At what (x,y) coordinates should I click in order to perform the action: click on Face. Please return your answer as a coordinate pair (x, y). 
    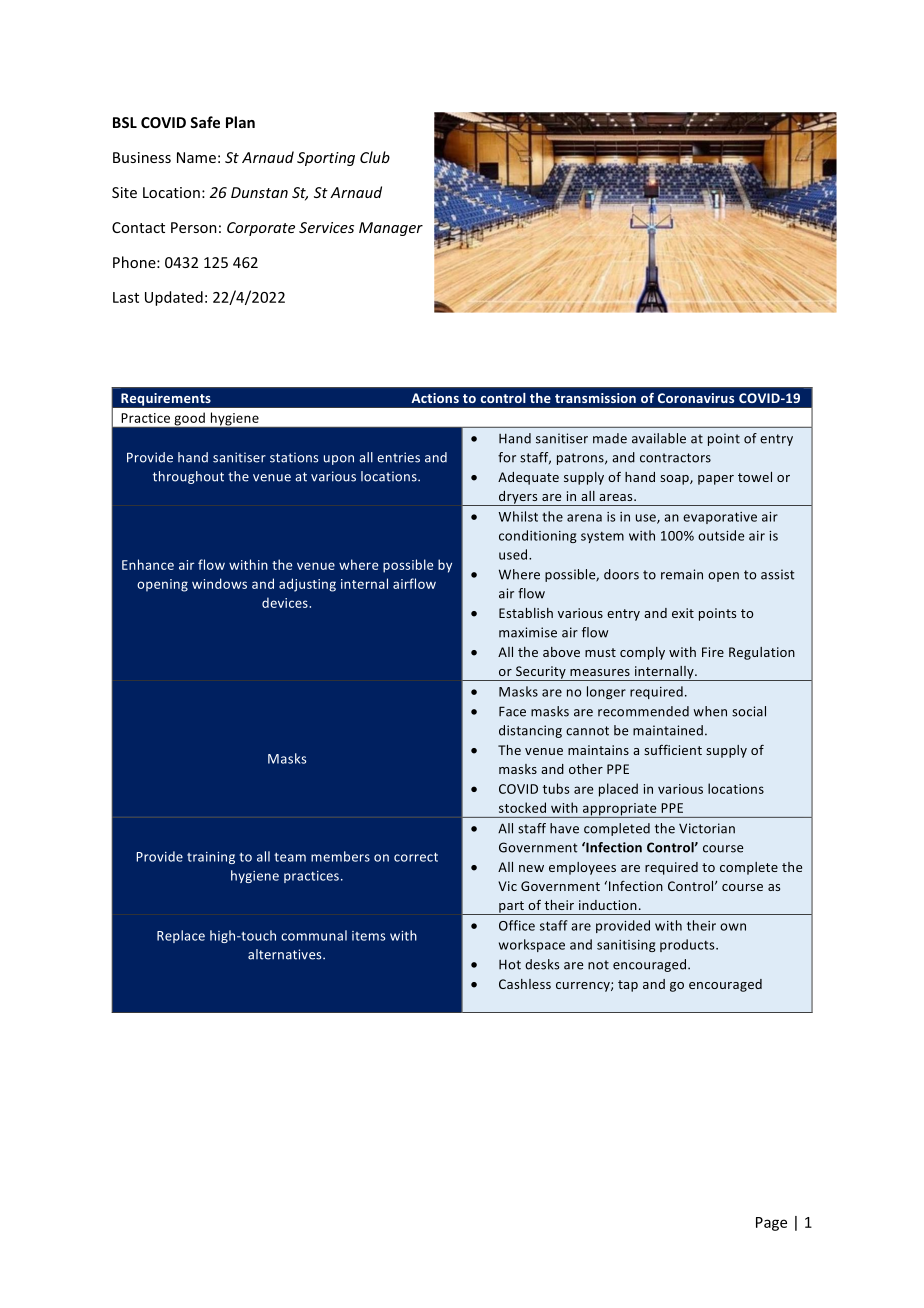
    Looking at the image, I should click on (512, 711).
